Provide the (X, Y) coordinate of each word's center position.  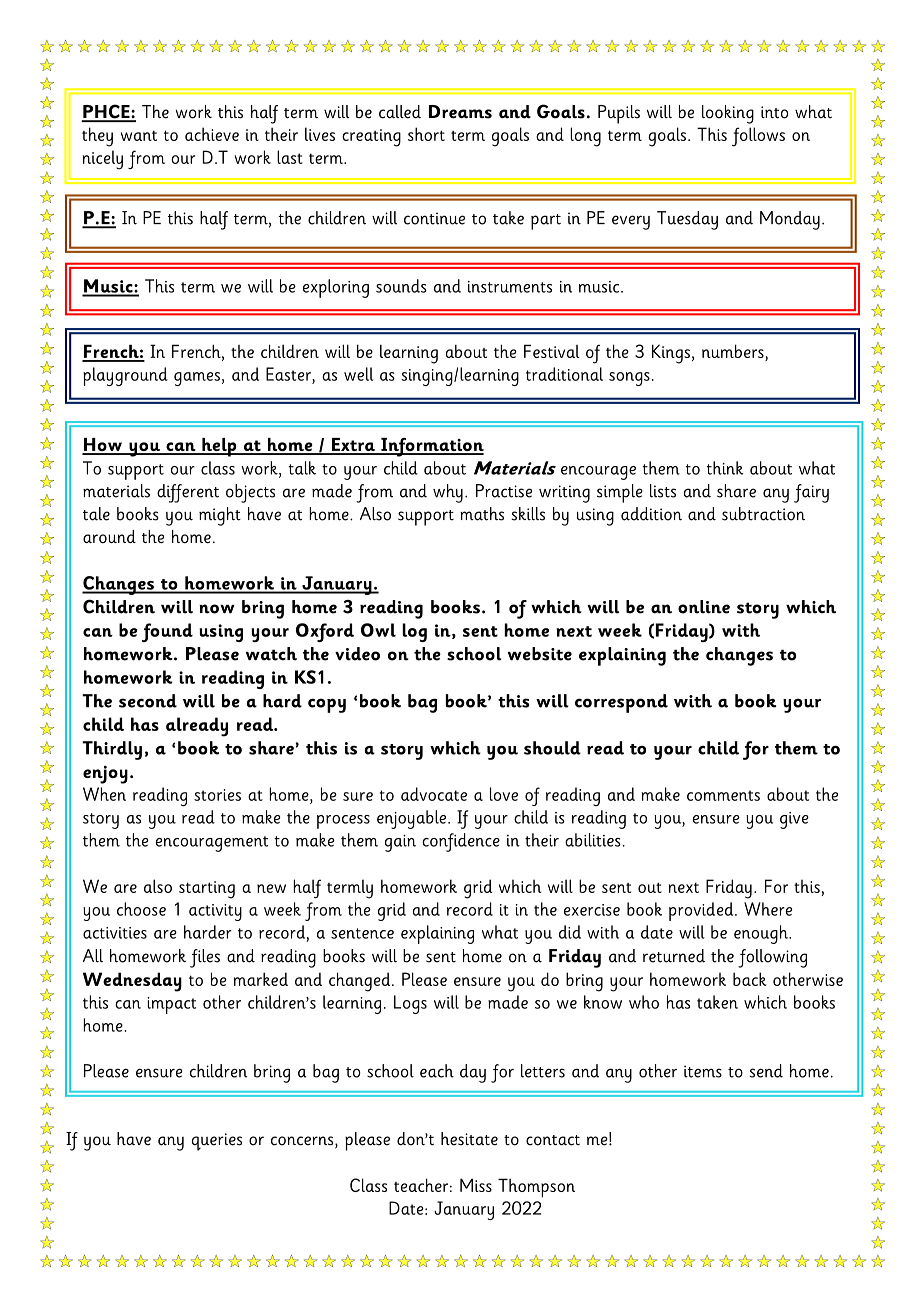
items (703, 1071)
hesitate (469, 1139)
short (426, 134)
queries (217, 1142)
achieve (212, 134)
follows (758, 137)
